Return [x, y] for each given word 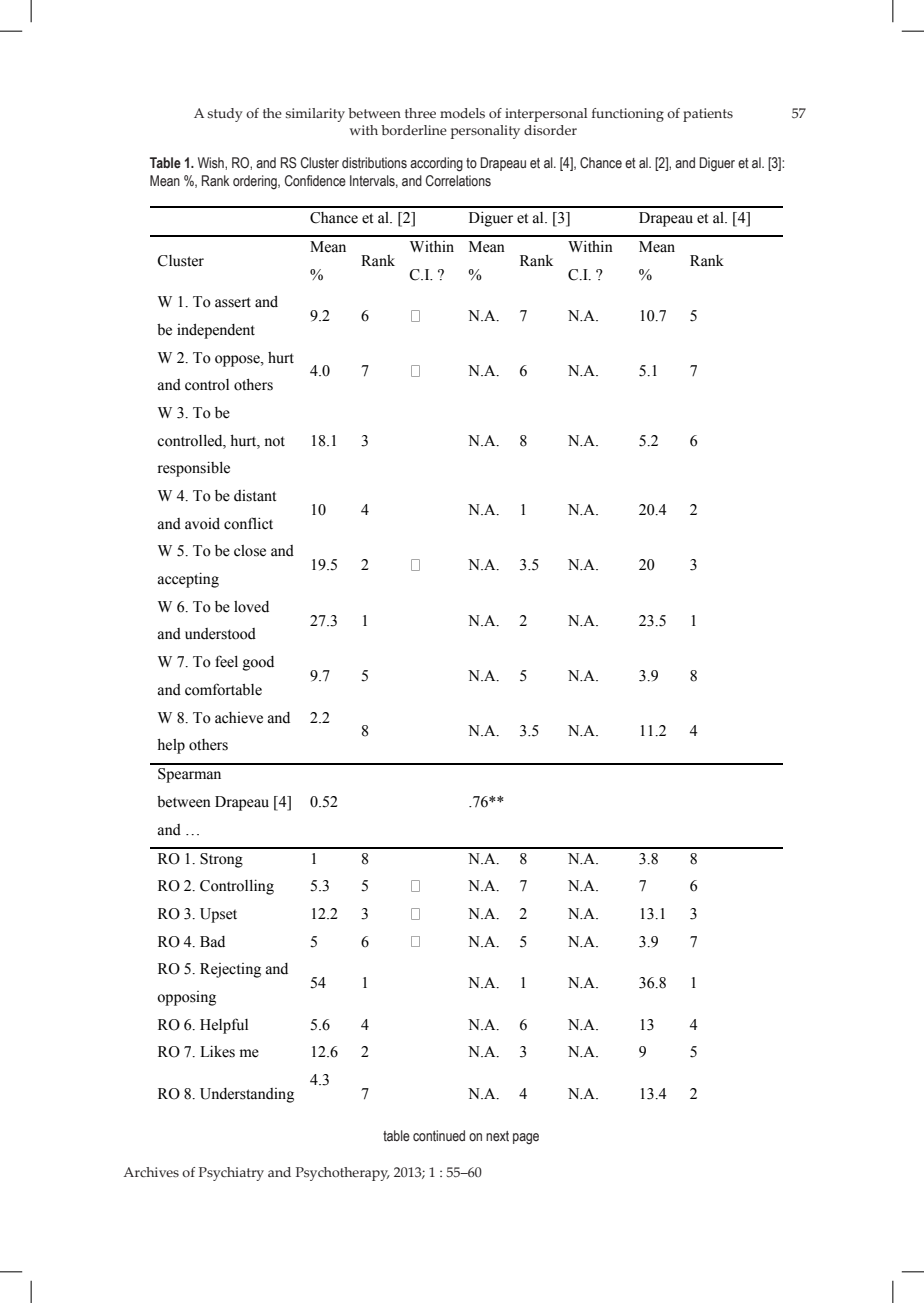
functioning [628, 115]
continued [439, 1136]
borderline [414, 130]
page [526, 1138]
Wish [212, 163]
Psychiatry [231, 1174]
